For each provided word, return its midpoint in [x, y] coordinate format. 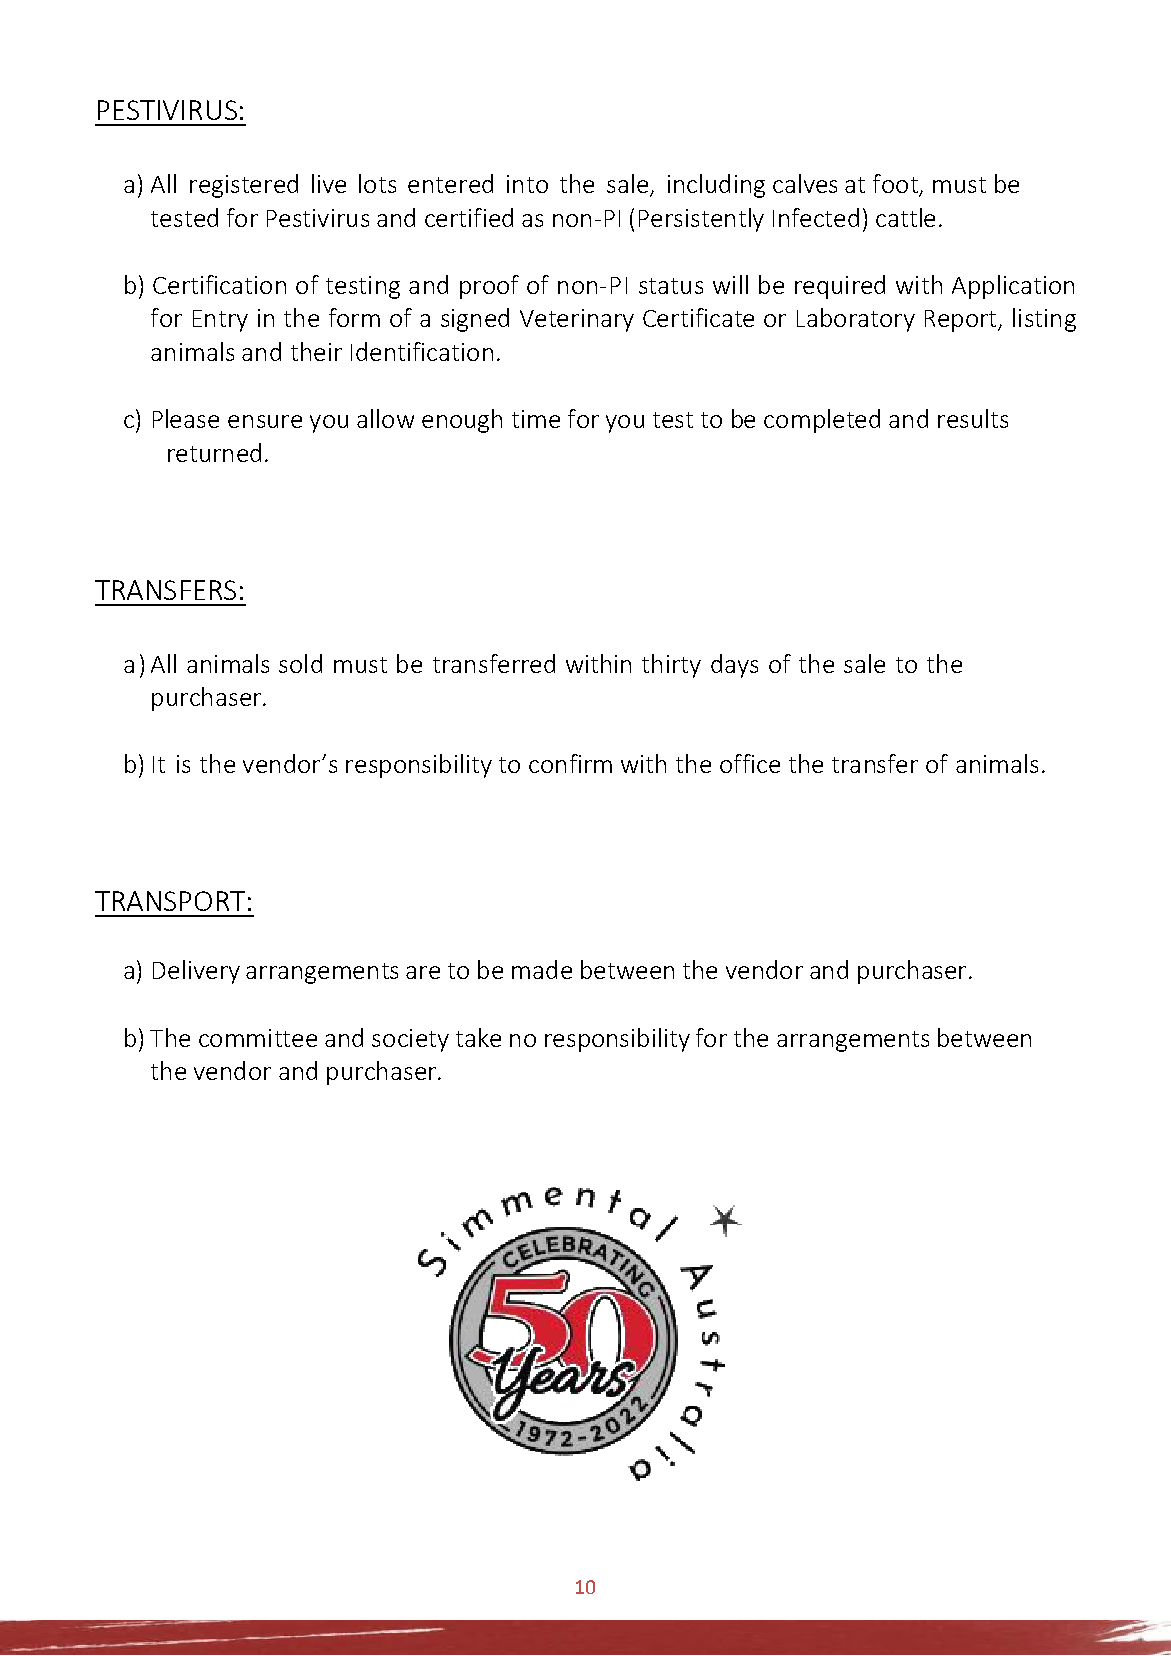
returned [214, 452]
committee [258, 1038]
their [316, 351]
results [973, 418]
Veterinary [577, 320]
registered [244, 186]
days [734, 666]
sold [300, 663]
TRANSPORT [170, 901]
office [750, 763]
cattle [905, 217]
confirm [570, 763]
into [527, 184]
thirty [671, 666]
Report [962, 321]
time [536, 419]
